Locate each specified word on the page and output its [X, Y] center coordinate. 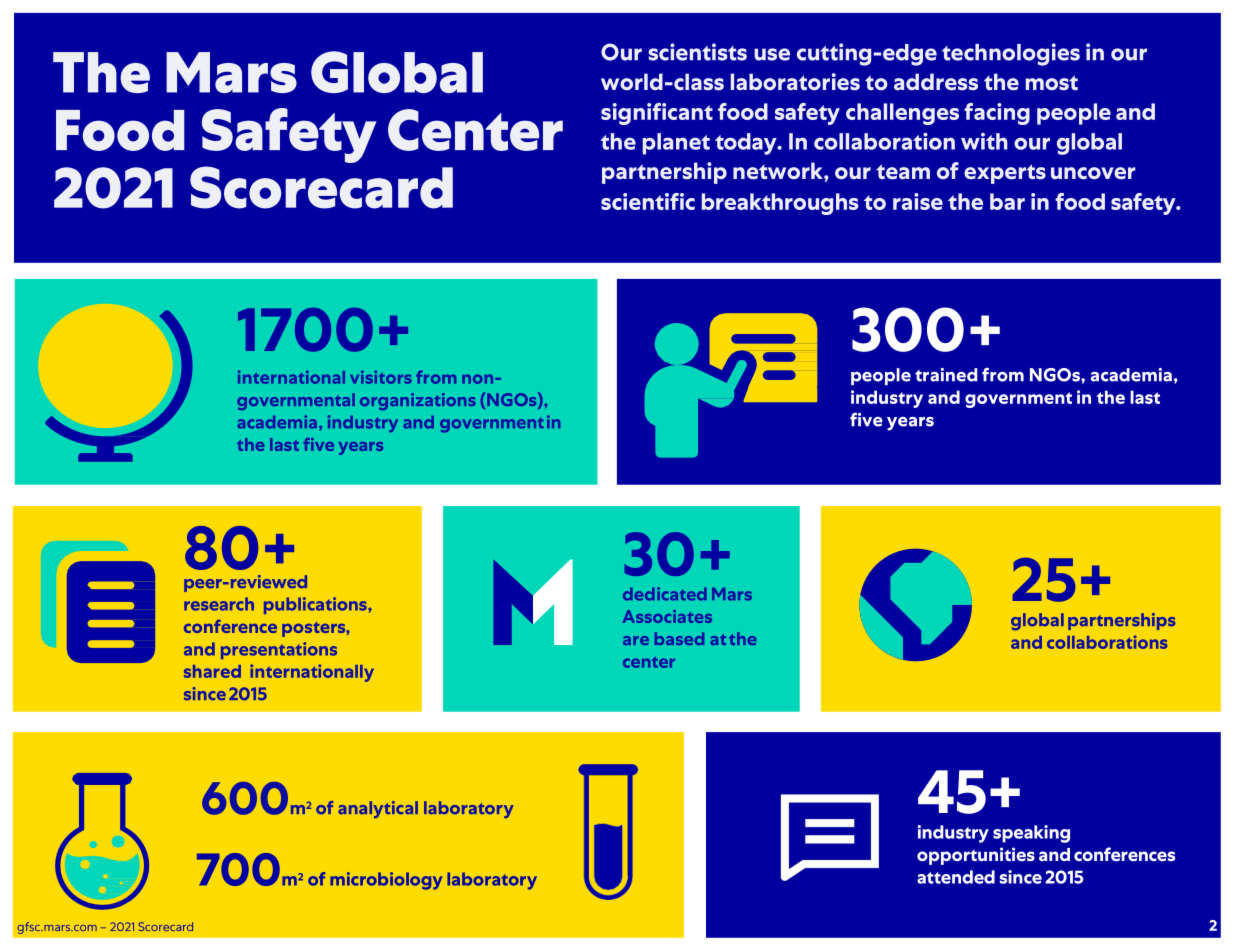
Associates [667, 616]
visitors [381, 377]
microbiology [386, 881]
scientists [697, 52]
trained [946, 375]
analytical [378, 809]
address [936, 82]
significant [657, 114]
